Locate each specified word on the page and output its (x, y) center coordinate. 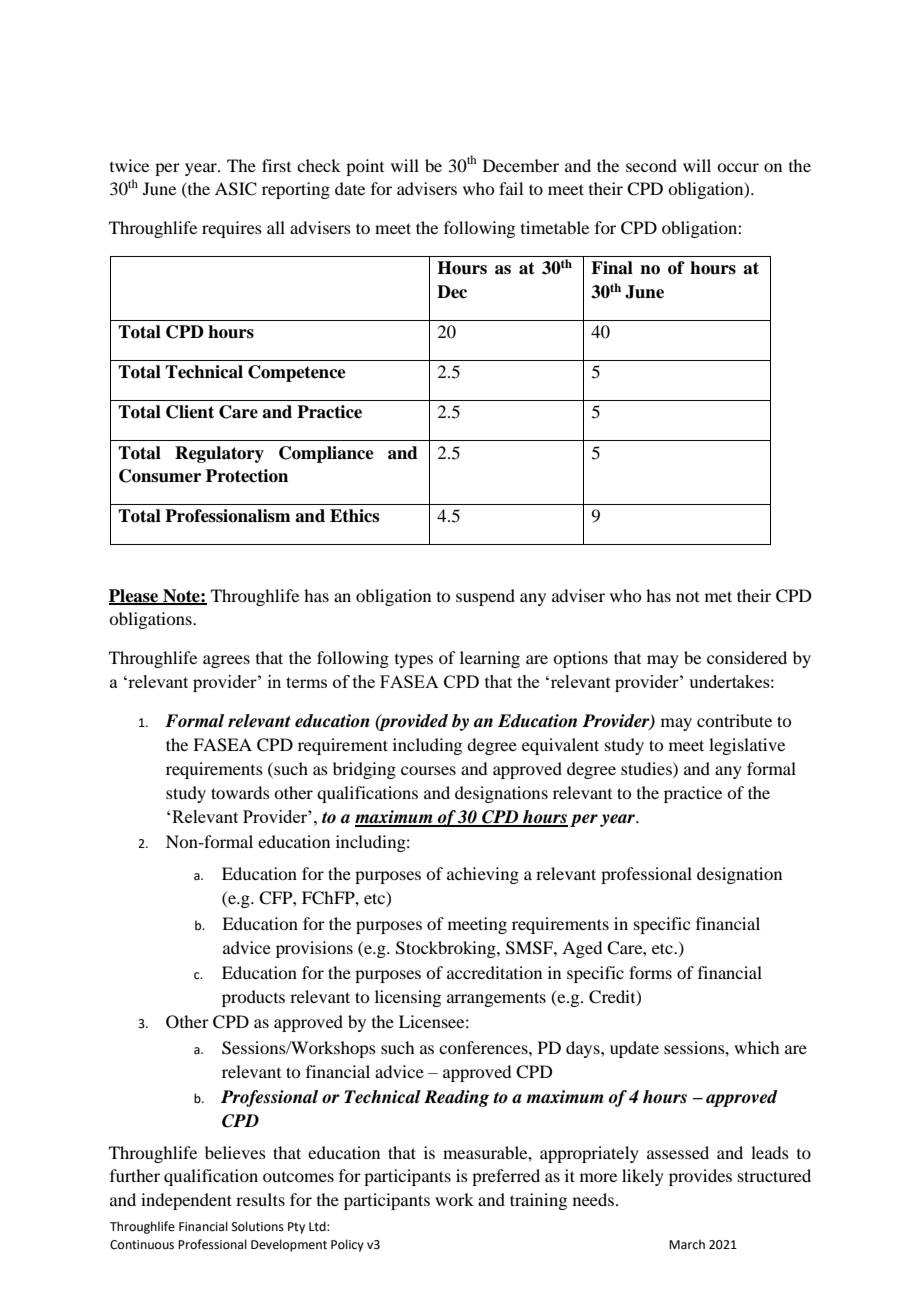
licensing (408, 998)
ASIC (236, 189)
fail (511, 188)
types (414, 661)
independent (186, 1201)
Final (612, 268)
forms (650, 972)
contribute (734, 720)
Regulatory (219, 454)
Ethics (354, 516)
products (253, 998)
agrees (226, 661)
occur (738, 167)
